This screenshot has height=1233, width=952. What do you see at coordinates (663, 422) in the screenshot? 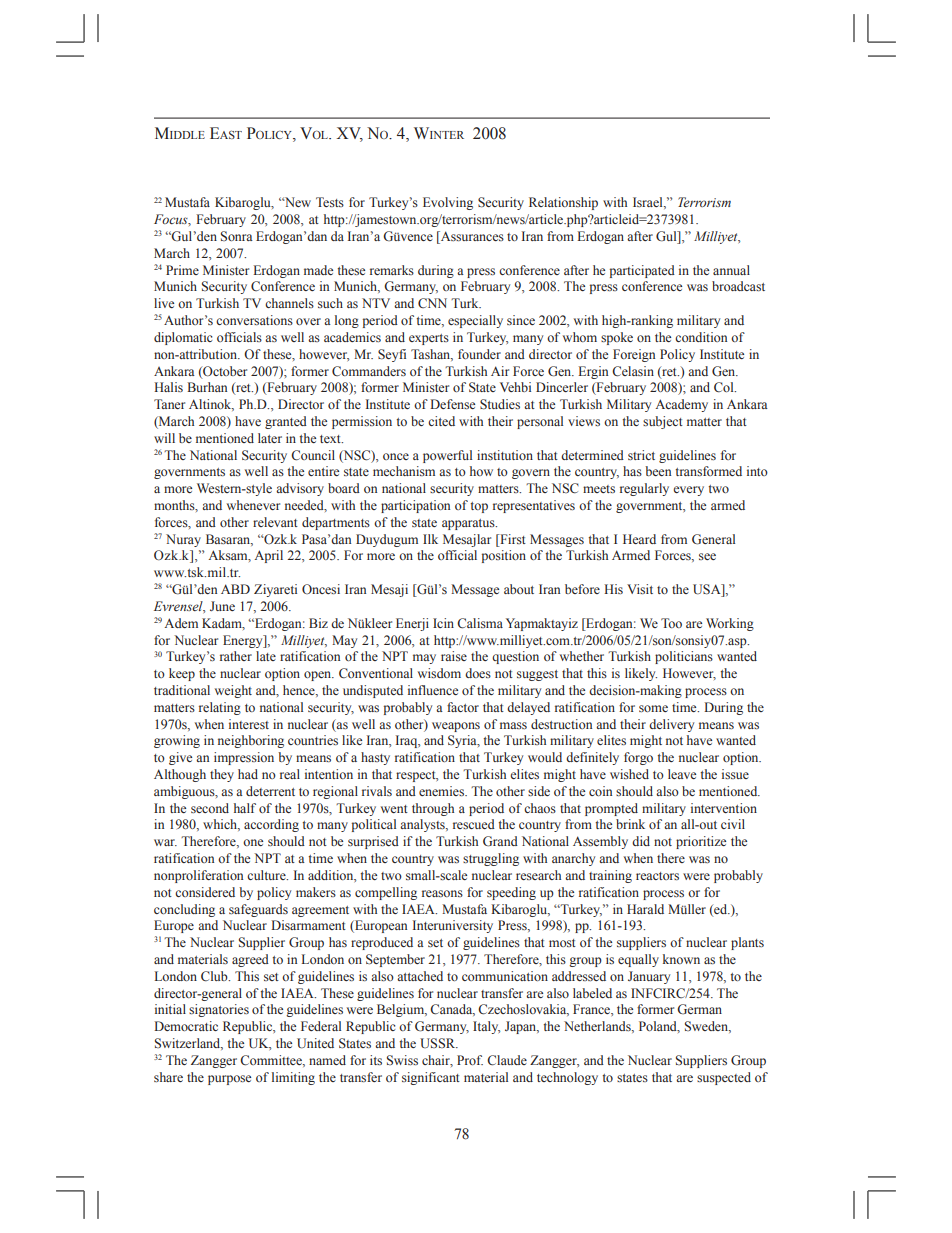
I see `subject` at bounding box center [663, 422].
